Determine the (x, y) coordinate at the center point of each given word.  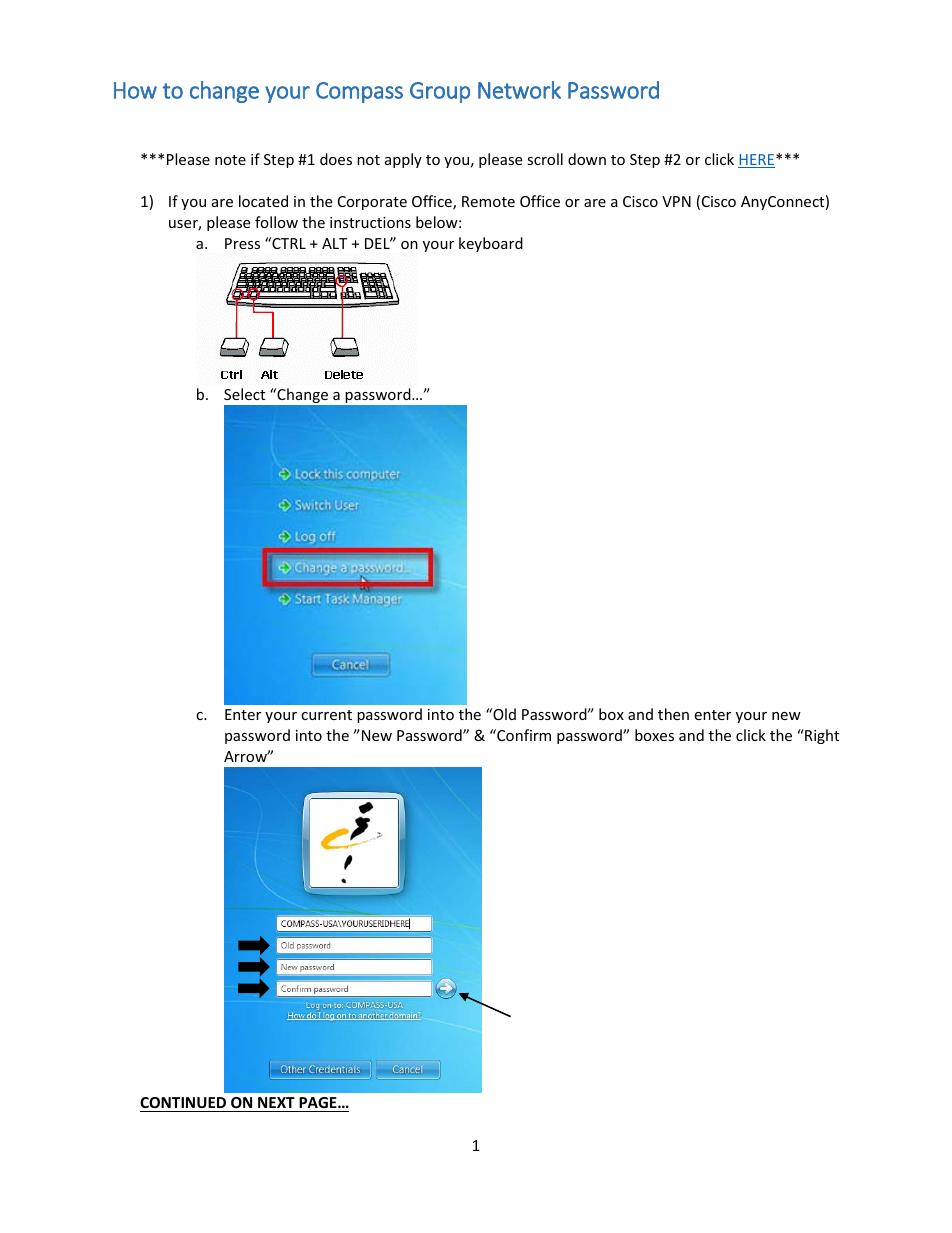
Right (821, 736)
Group (440, 92)
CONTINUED (183, 1102)
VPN (676, 201)
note (230, 160)
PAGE (319, 1102)
